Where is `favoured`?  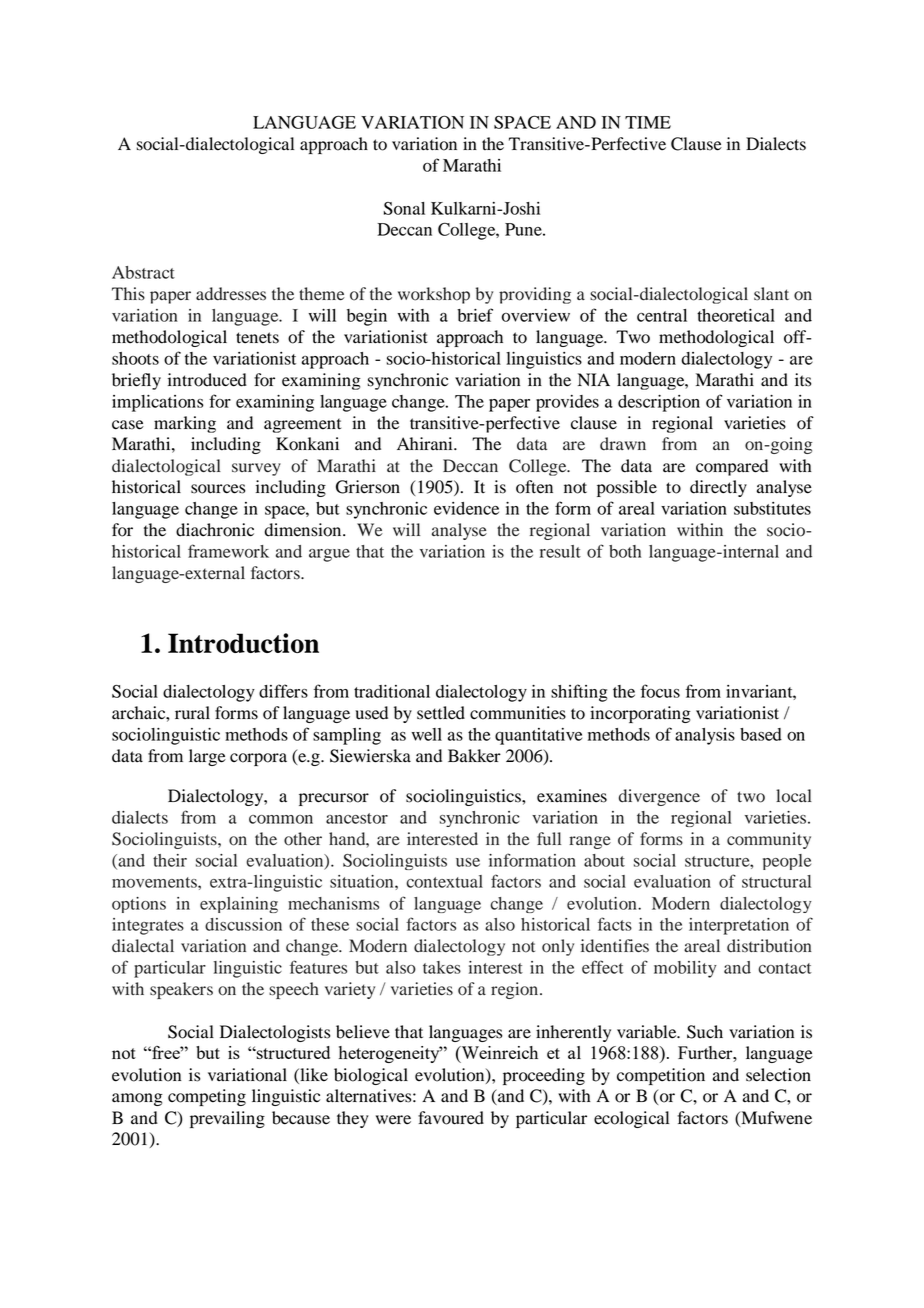
favoured is located at coordinates (451, 1118).
